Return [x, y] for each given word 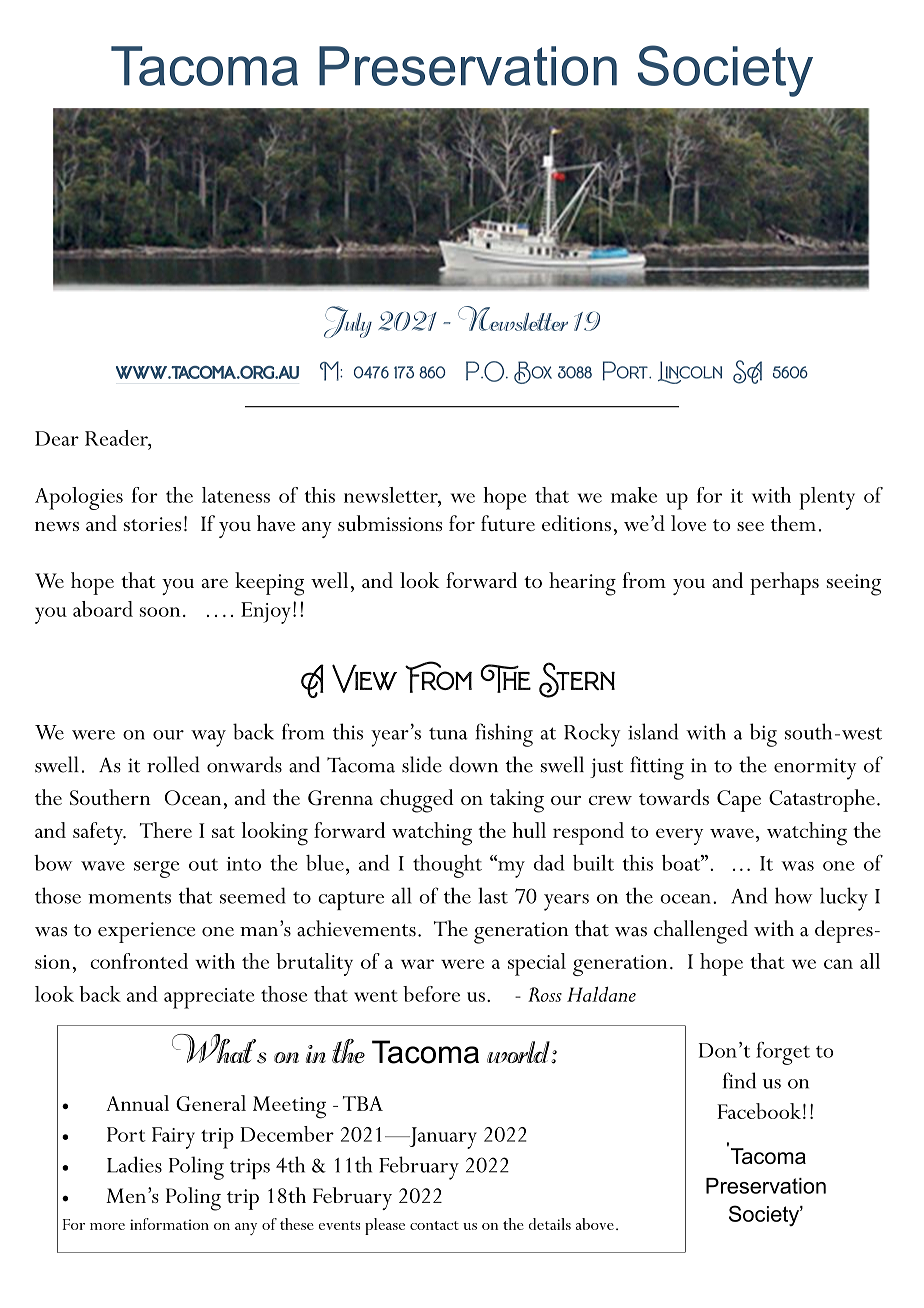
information [169, 1224]
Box [533, 372]
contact [434, 1225]
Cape [739, 801]
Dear [57, 438]
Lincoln [690, 372]
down [473, 764]
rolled [173, 764]
